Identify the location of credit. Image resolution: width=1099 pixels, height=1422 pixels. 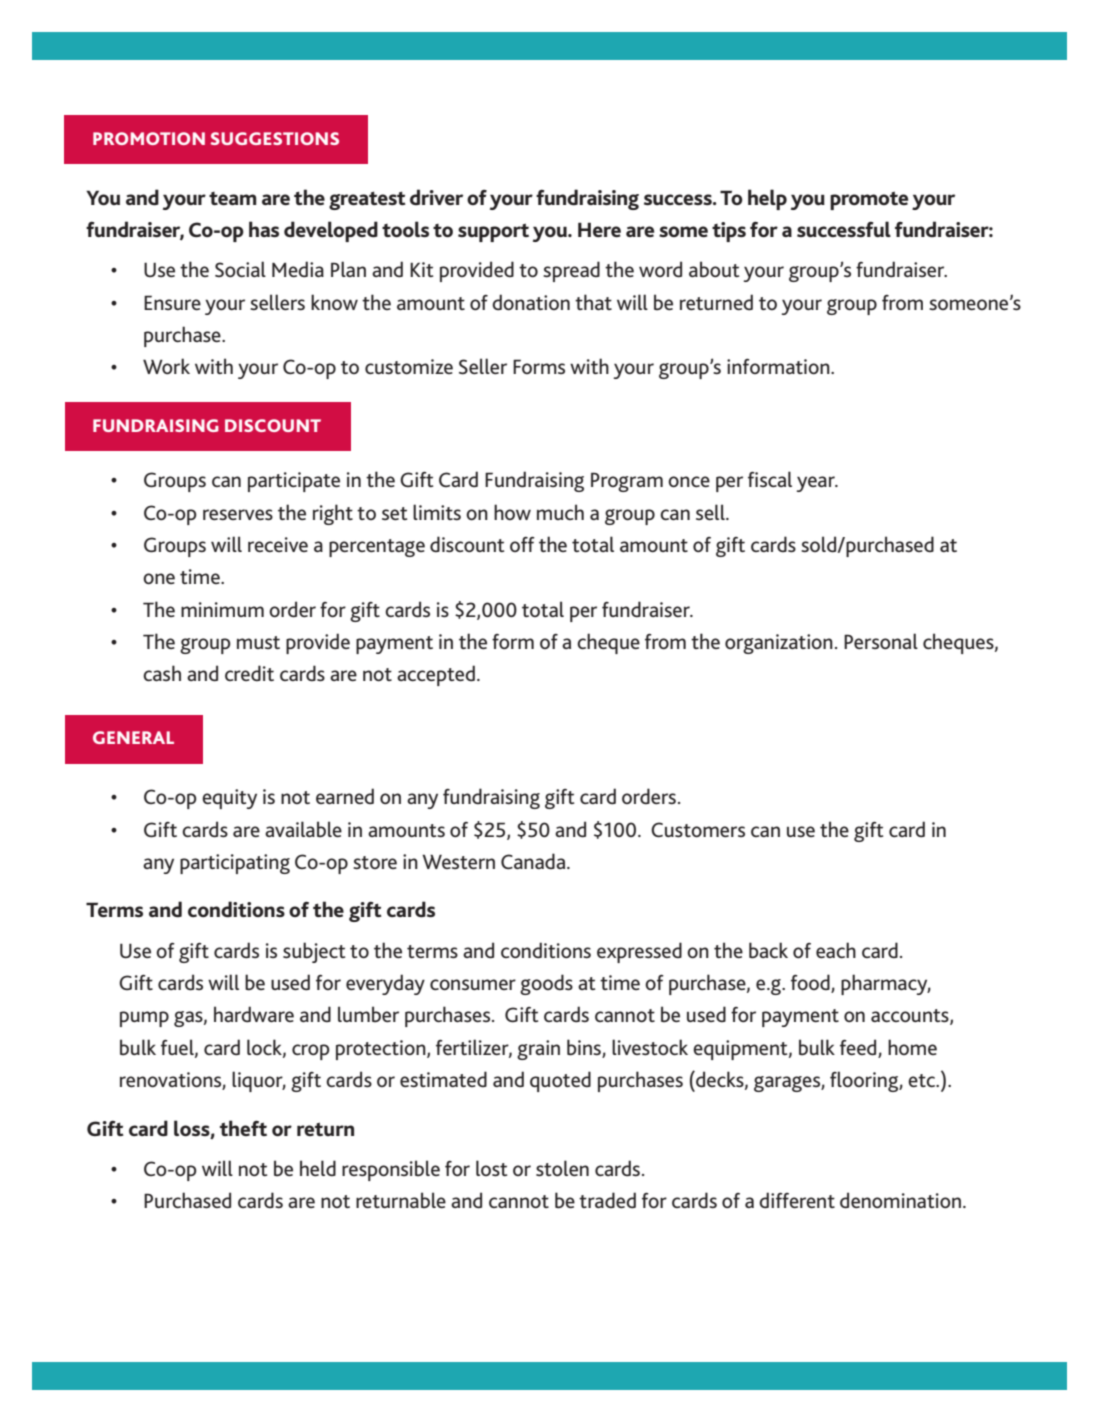
(249, 673).
